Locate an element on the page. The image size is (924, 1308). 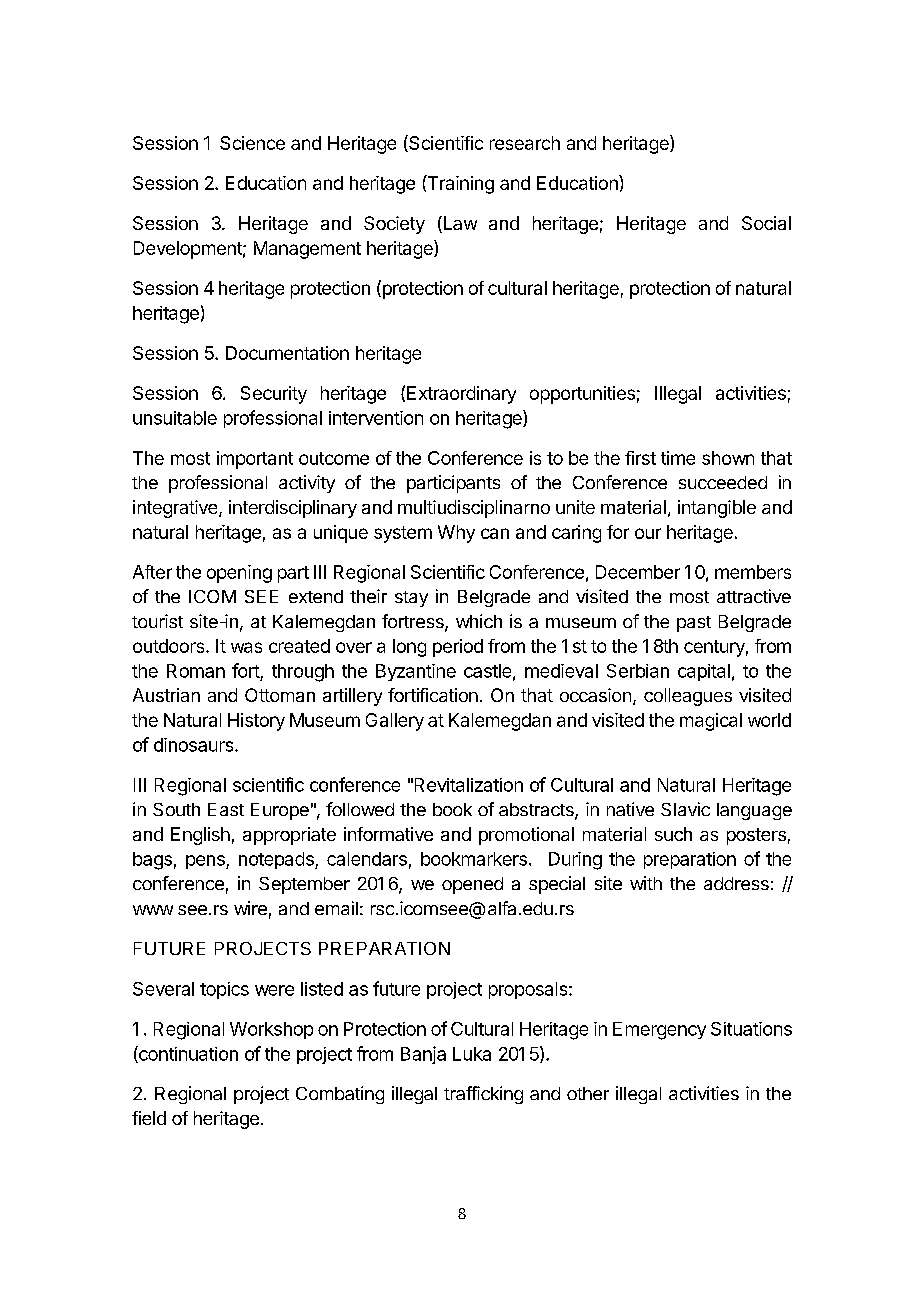
intangible is located at coordinates (717, 509).
